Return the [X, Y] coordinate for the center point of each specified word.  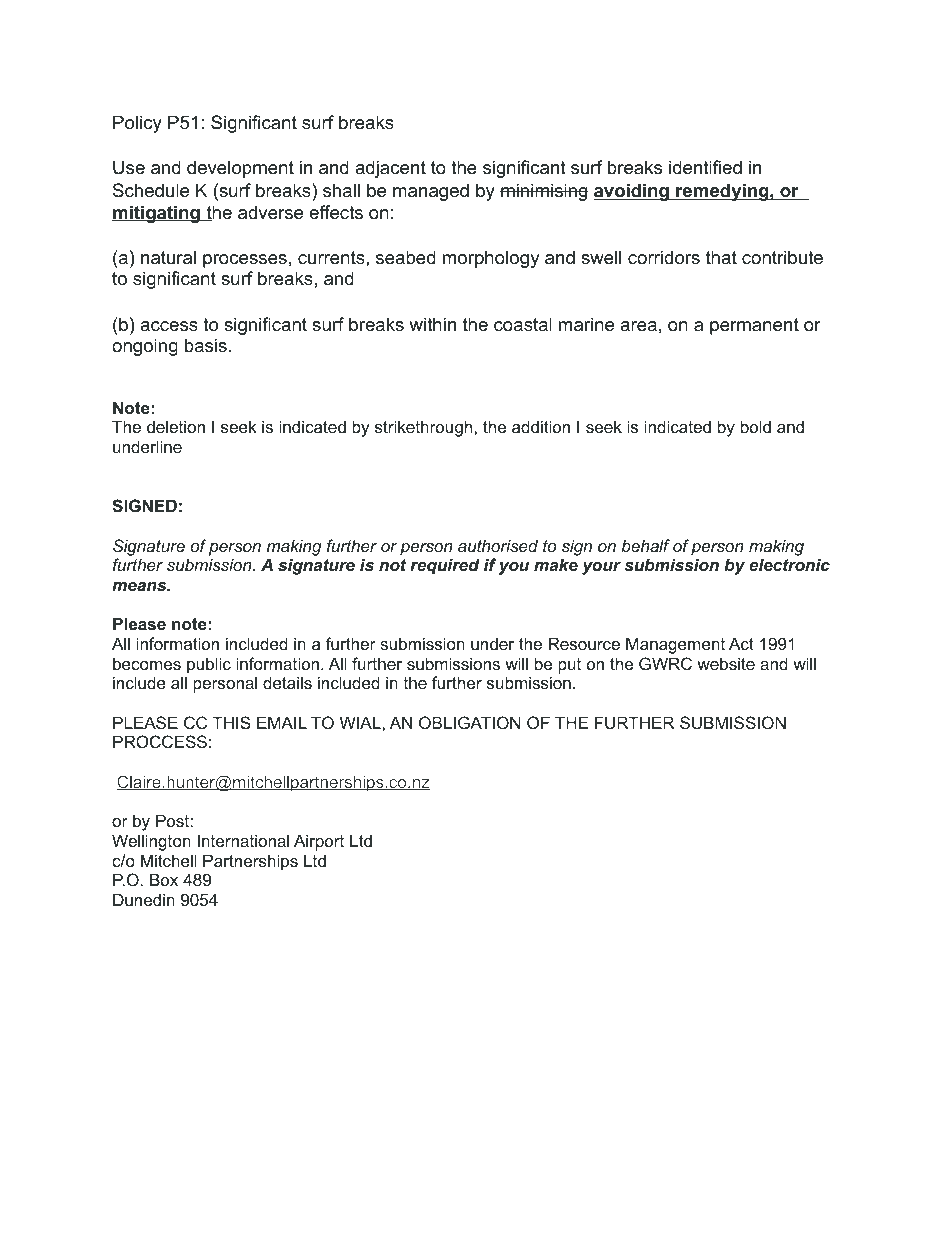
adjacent [390, 169]
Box [164, 879]
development [240, 169]
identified [705, 167]
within [432, 324]
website [726, 663]
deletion [176, 426]
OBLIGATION [470, 722]
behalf [646, 545]
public [209, 665]
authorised [498, 545]
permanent [754, 326]
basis [206, 345]
